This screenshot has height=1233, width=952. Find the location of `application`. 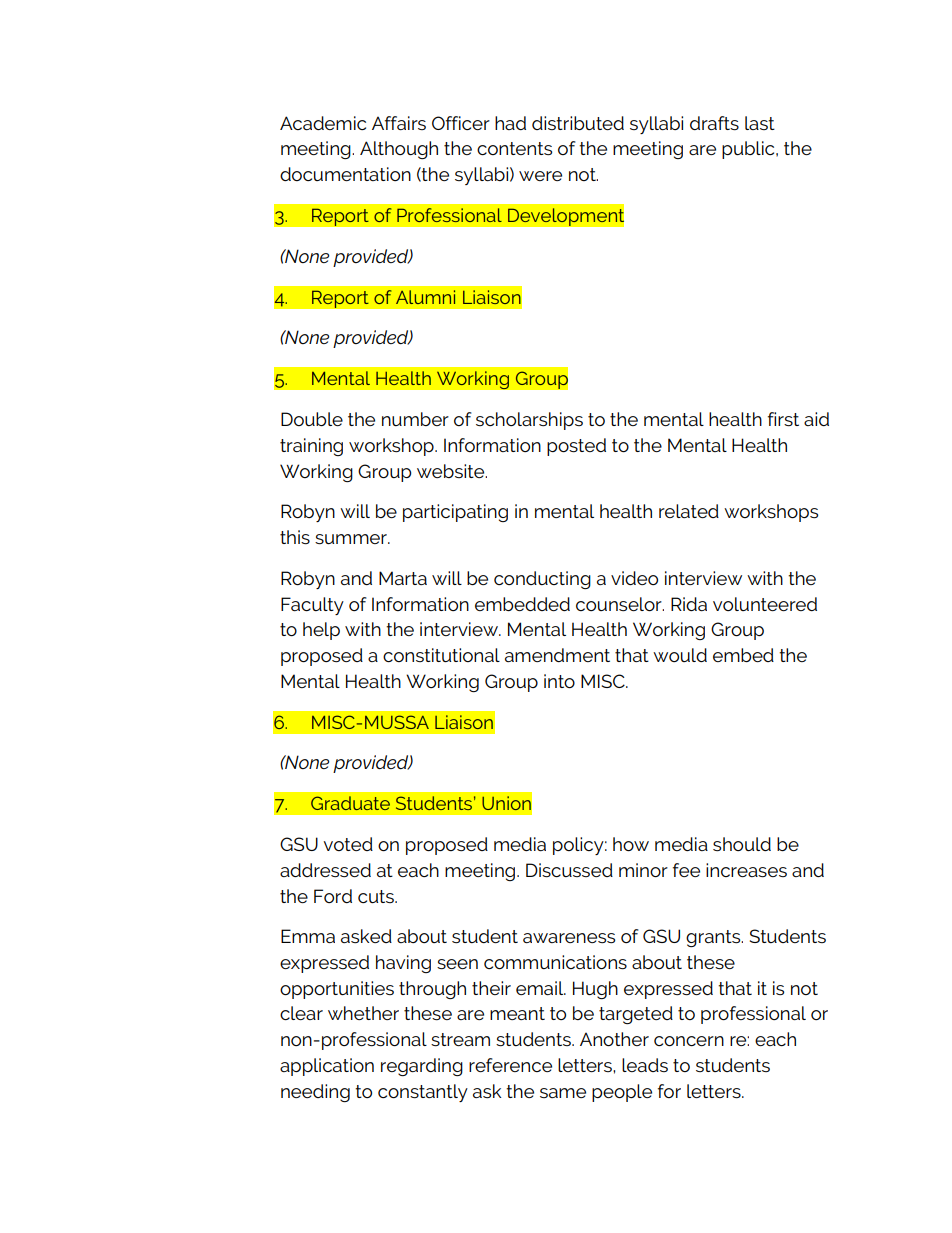

application is located at coordinates (327, 1067).
